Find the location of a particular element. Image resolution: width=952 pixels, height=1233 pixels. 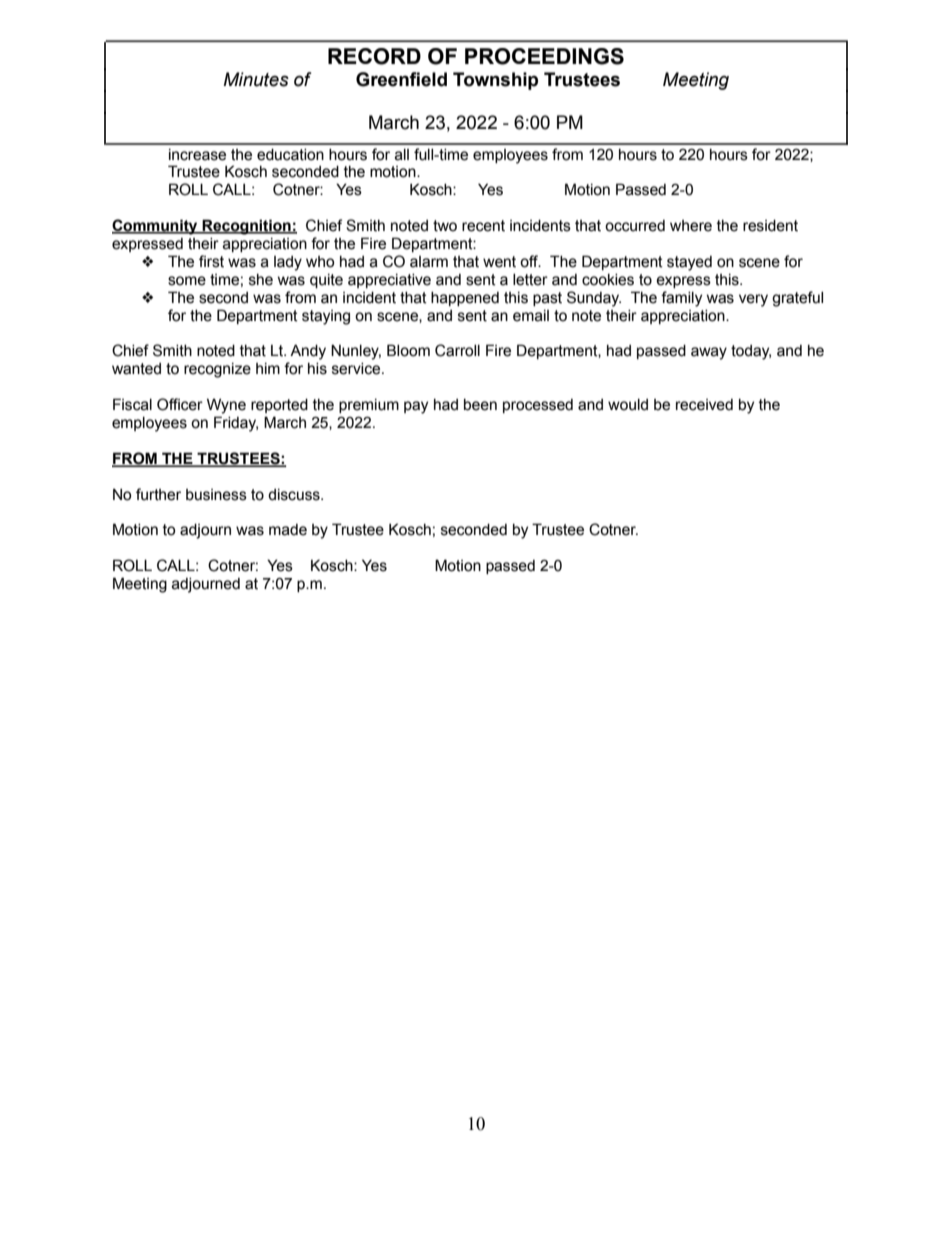

recent is located at coordinates (483, 226).
